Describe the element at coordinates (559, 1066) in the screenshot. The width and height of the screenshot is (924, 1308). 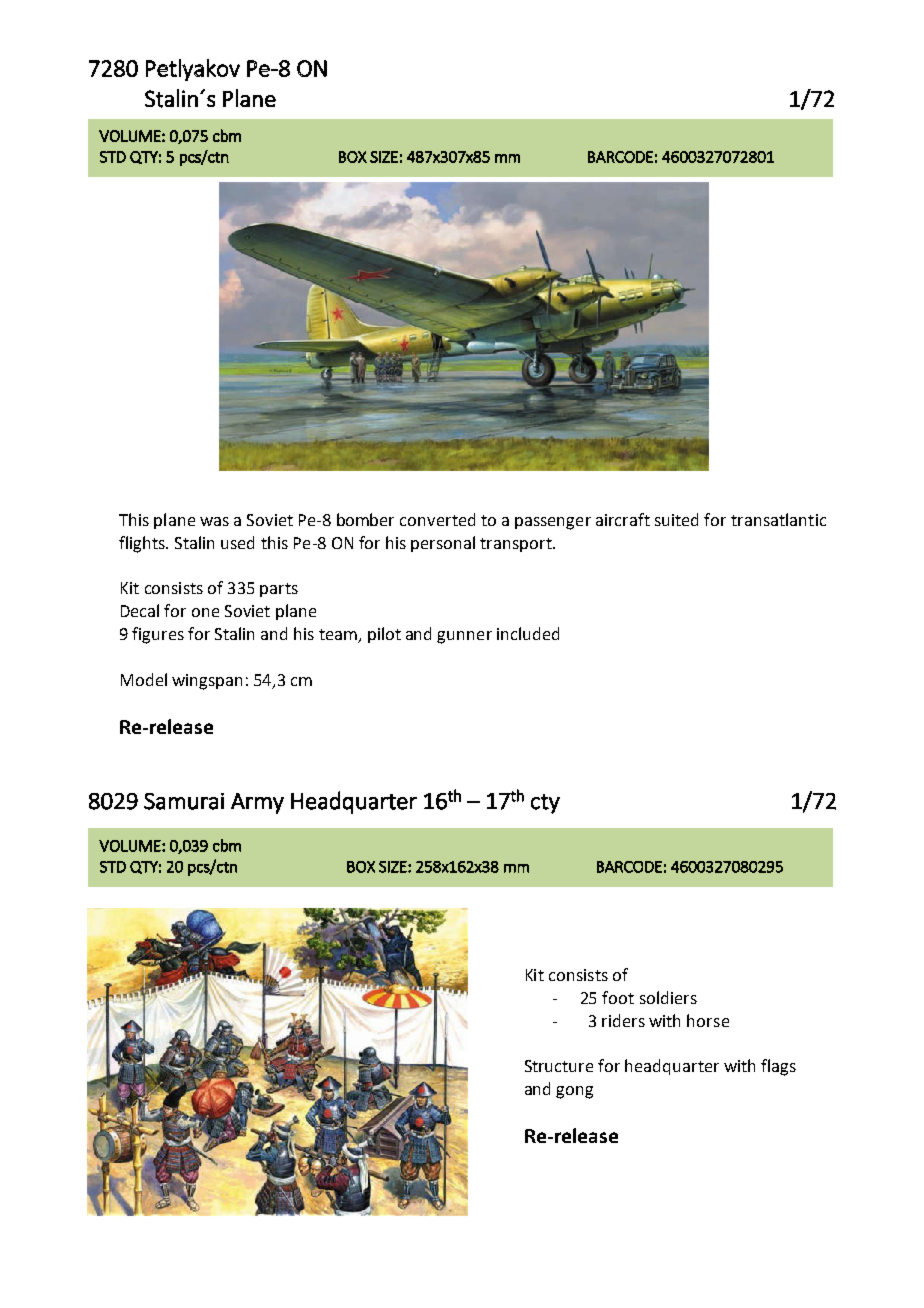
I see `Structure` at that location.
